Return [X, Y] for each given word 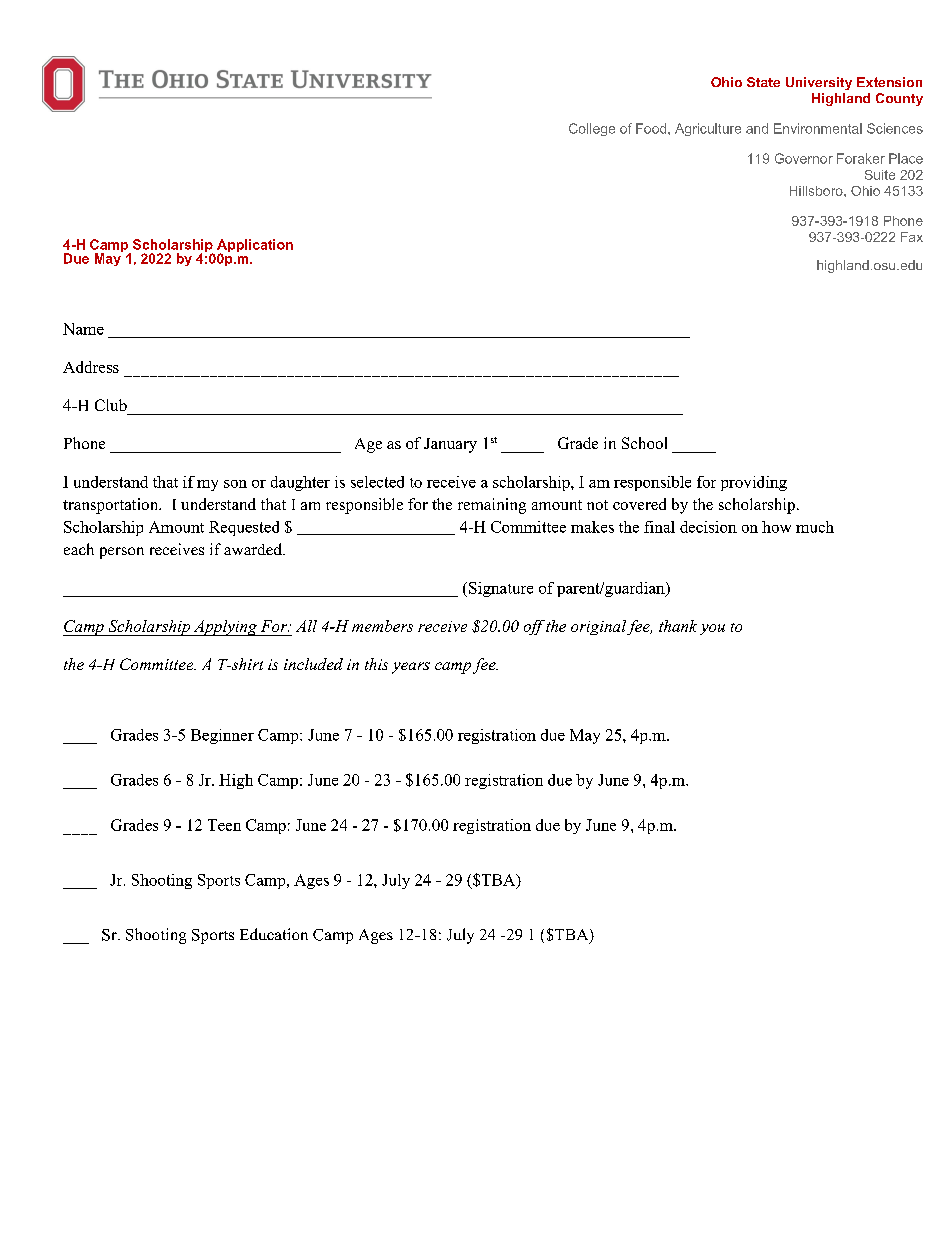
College [592, 129]
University [819, 83]
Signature [501, 589]
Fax [912, 237]
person [122, 553]
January [450, 445]
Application [255, 247]
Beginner [222, 736]
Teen [224, 825]
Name [83, 329]
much [815, 527]
